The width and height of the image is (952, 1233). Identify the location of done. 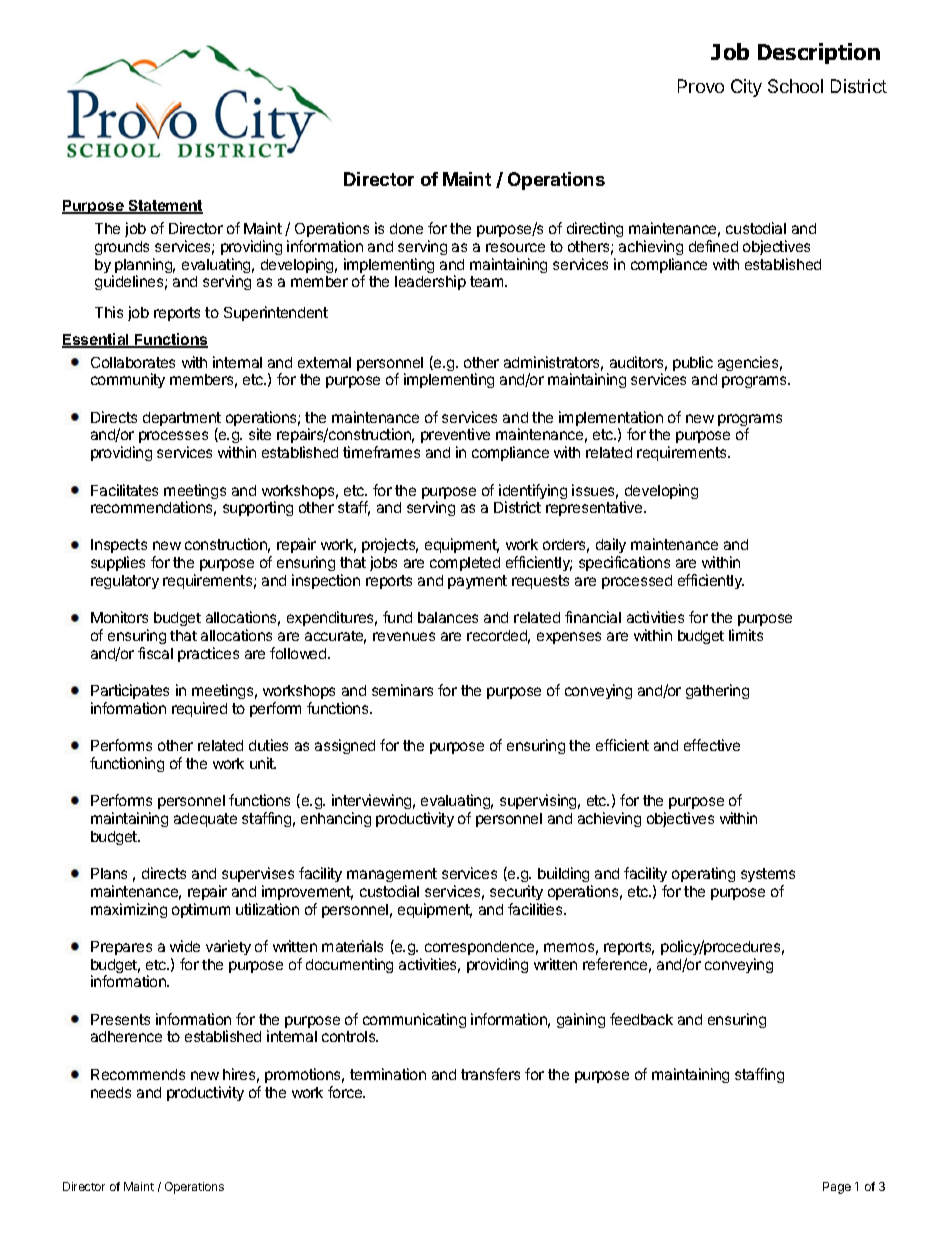
(406, 228).
